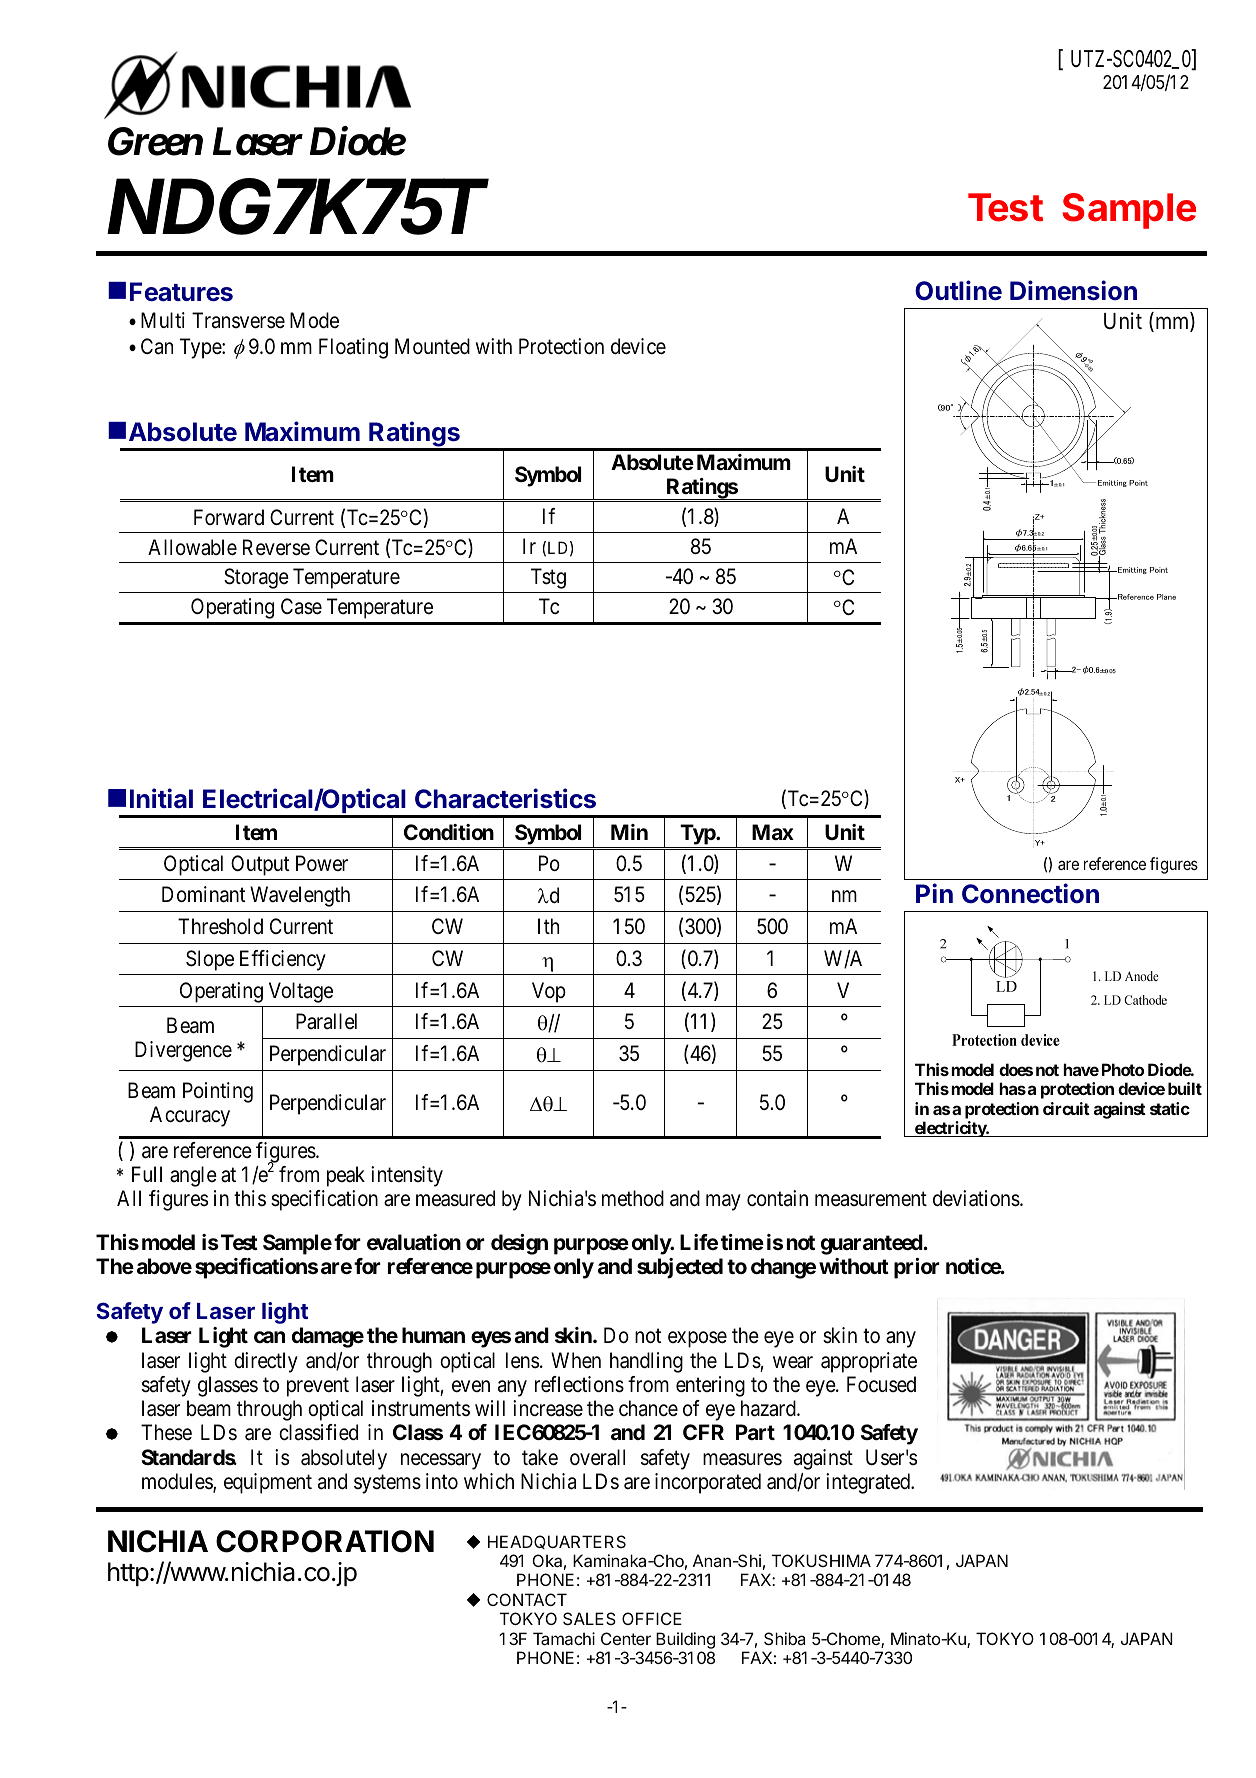 The image size is (1256, 1778). What do you see at coordinates (977, 1198) in the image?
I see `deviations` at bounding box center [977, 1198].
